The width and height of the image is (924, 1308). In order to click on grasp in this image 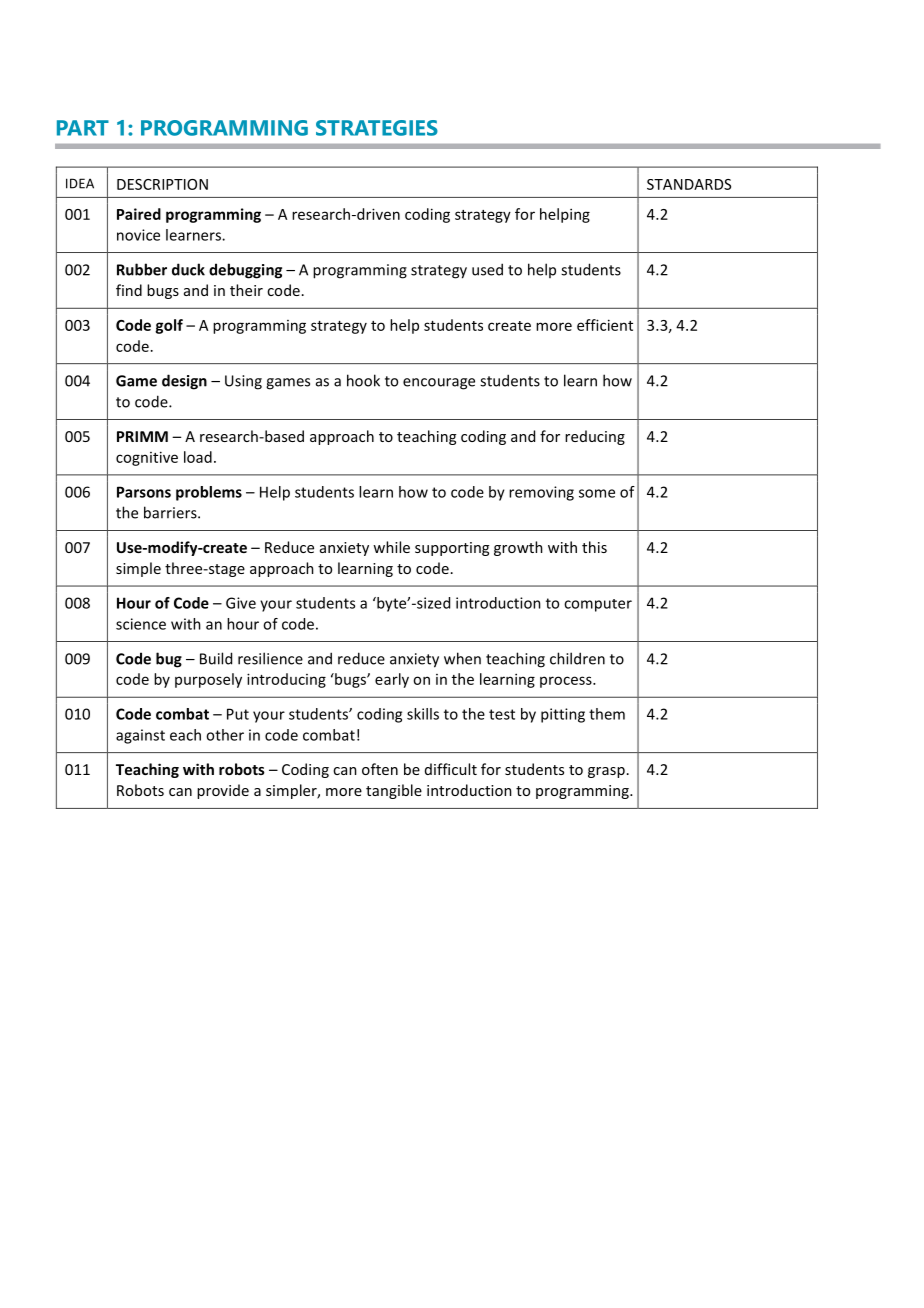, I will do `click(606, 772)`.
